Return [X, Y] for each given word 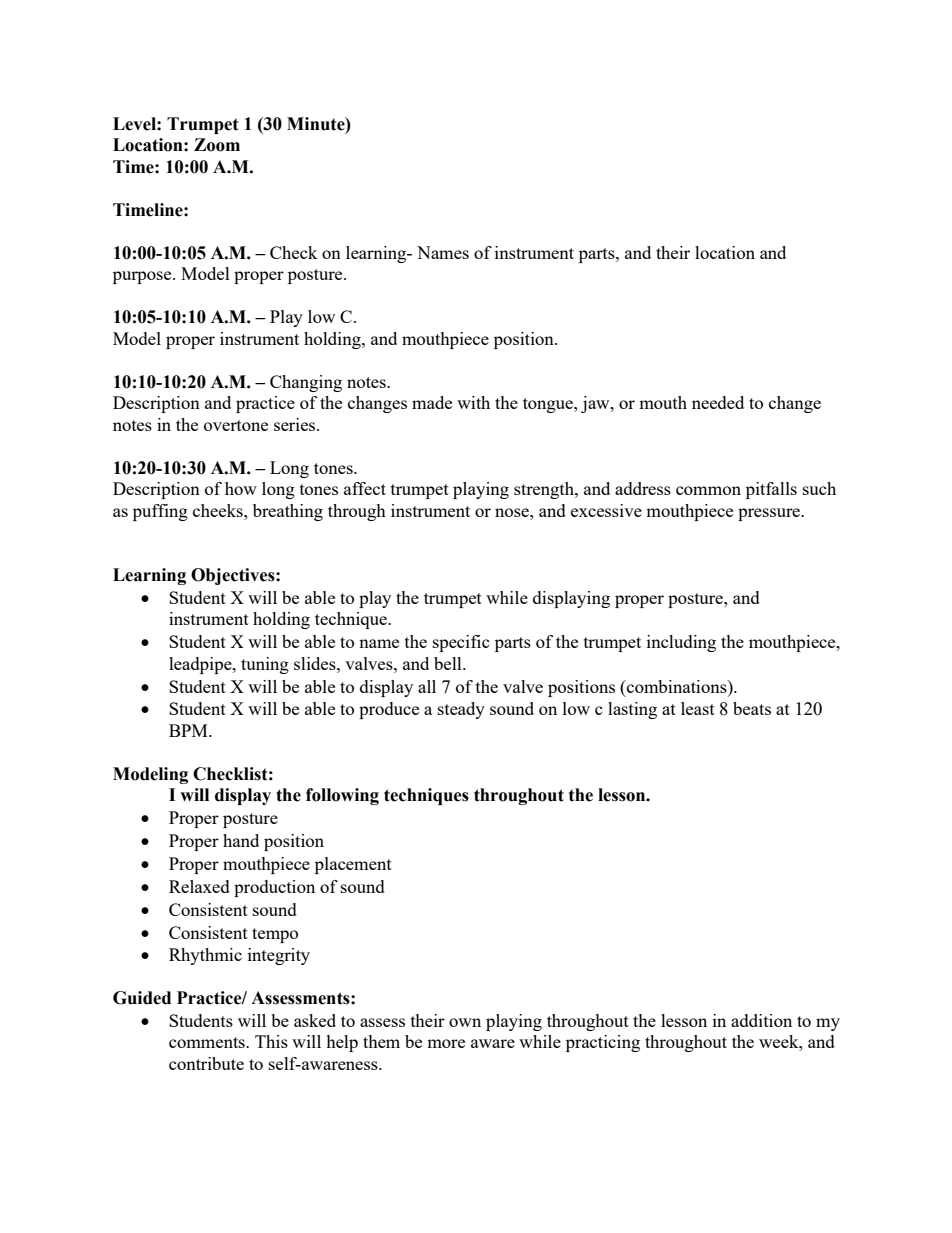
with [473, 402]
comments [208, 1042]
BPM [189, 730]
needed [718, 402]
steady [461, 710]
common [708, 490]
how [241, 488]
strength [545, 490]
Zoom [217, 145]
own [465, 1022]
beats [752, 708]
